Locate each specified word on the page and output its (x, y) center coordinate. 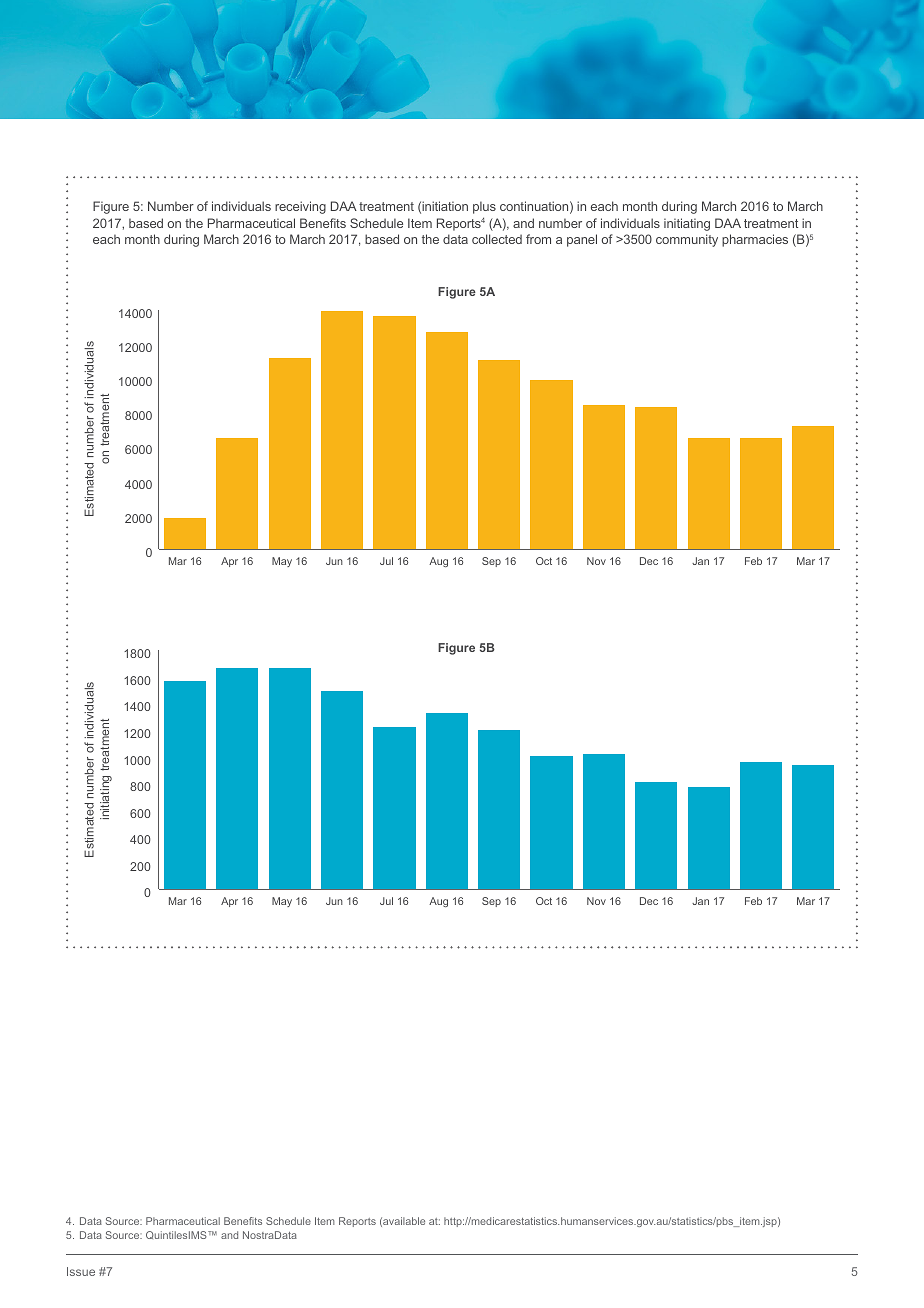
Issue (81, 1271)
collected (497, 239)
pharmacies (755, 240)
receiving (300, 207)
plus (484, 207)
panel (582, 240)
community (687, 240)
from (538, 239)
